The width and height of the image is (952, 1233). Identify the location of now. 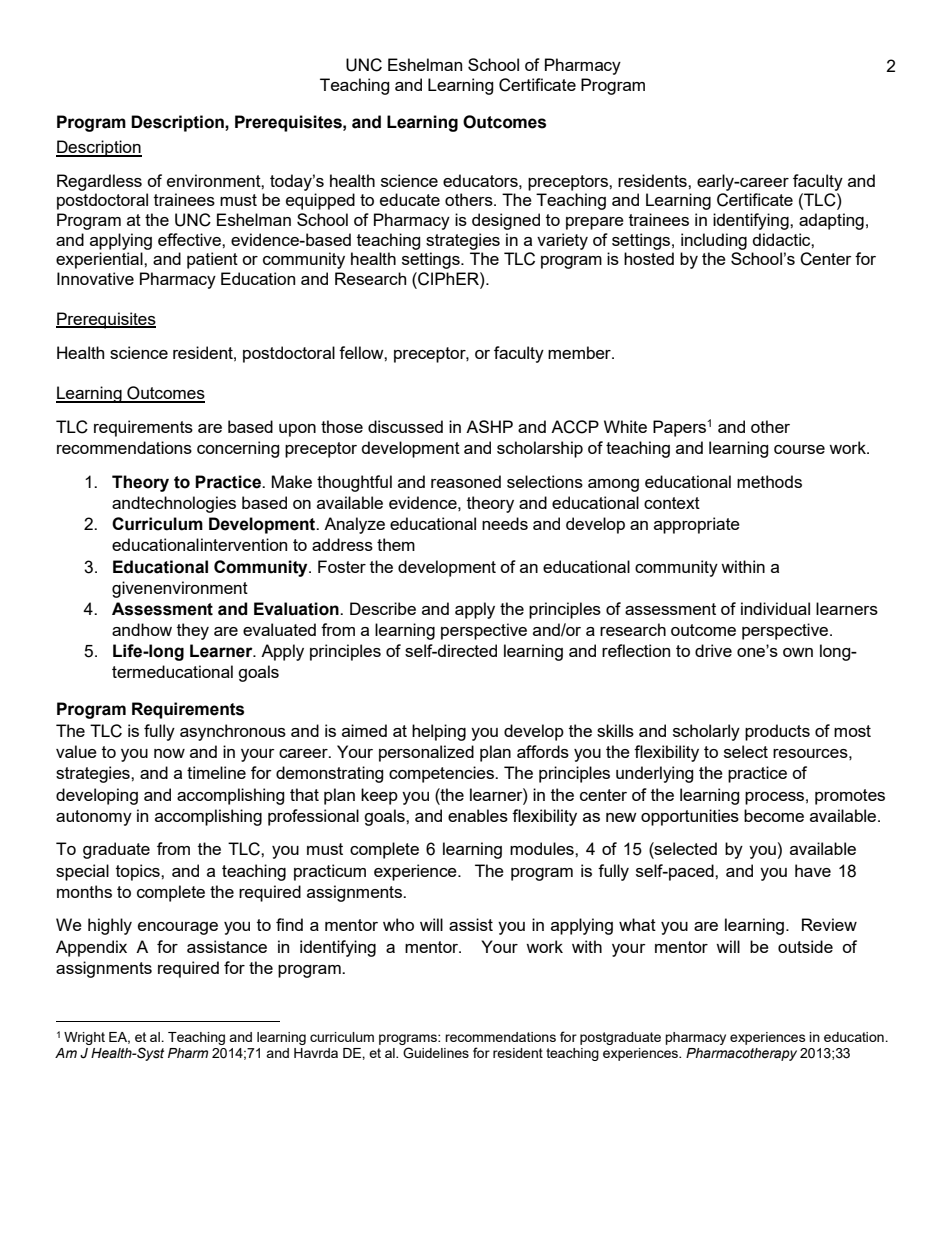
(169, 753).
